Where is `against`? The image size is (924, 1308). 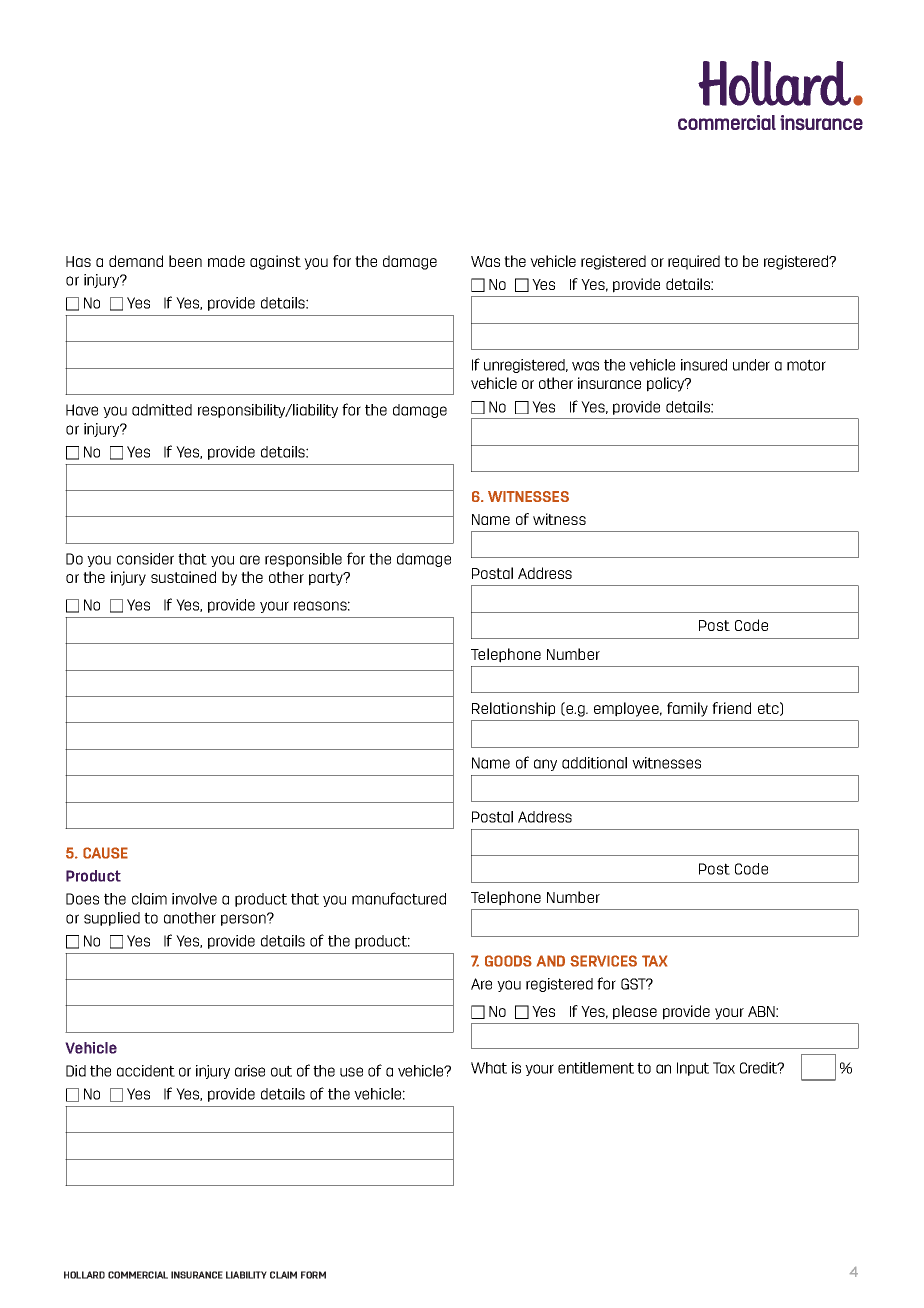 against is located at coordinates (275, 262).
